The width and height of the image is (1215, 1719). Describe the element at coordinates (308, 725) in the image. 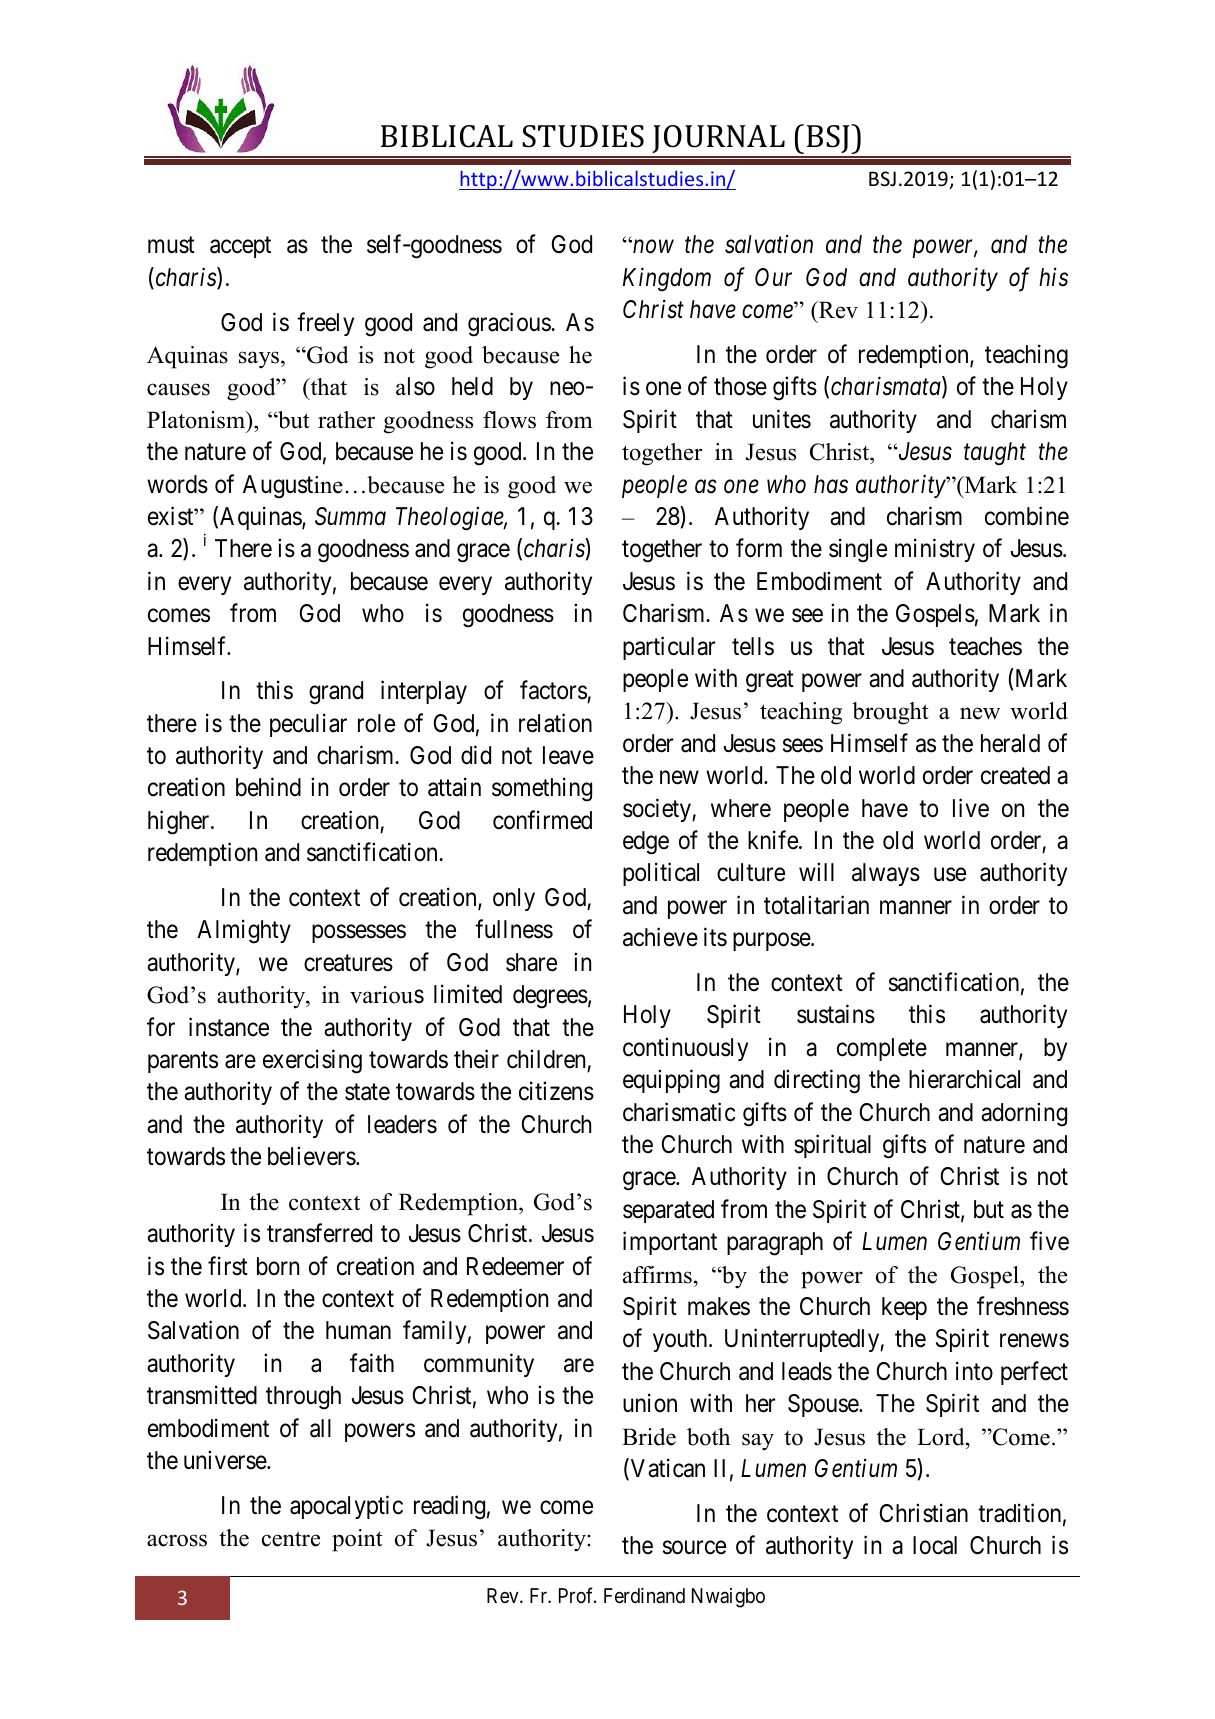

I see `peculiar` at that location.
